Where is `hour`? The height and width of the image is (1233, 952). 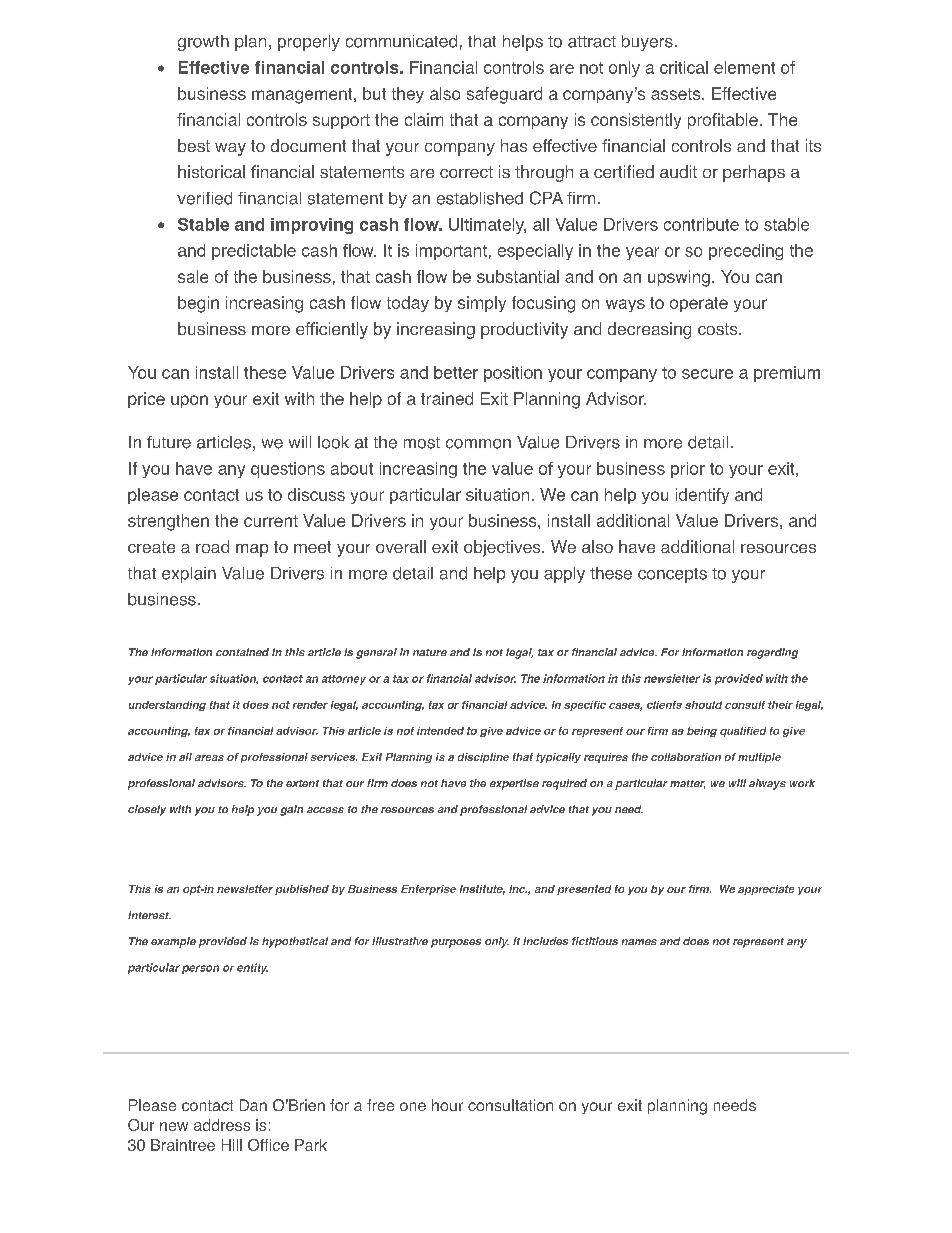 hour is located at coordinates (447, 1105).
